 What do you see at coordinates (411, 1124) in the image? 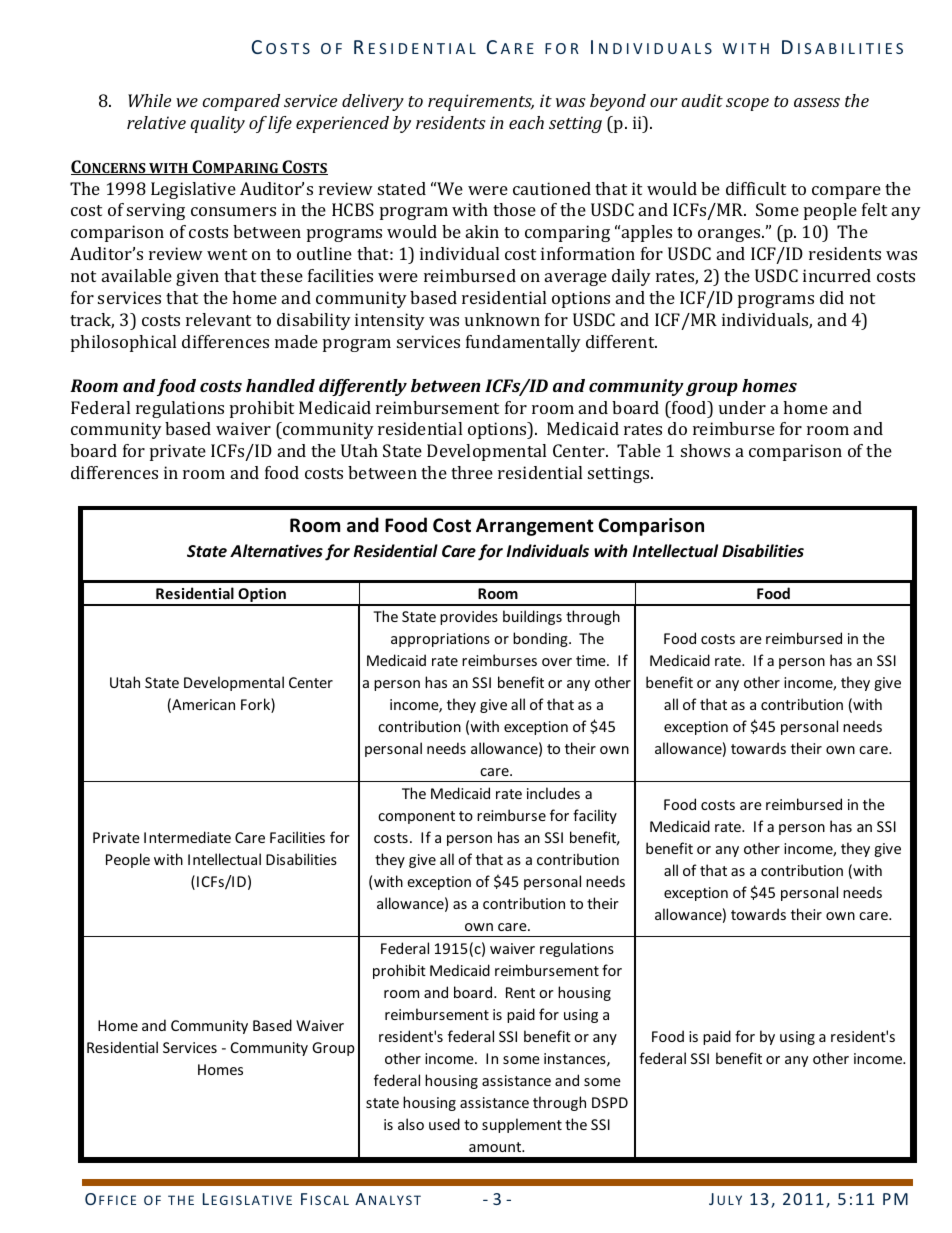
I see `also` at bounding box center [411, 1124].
